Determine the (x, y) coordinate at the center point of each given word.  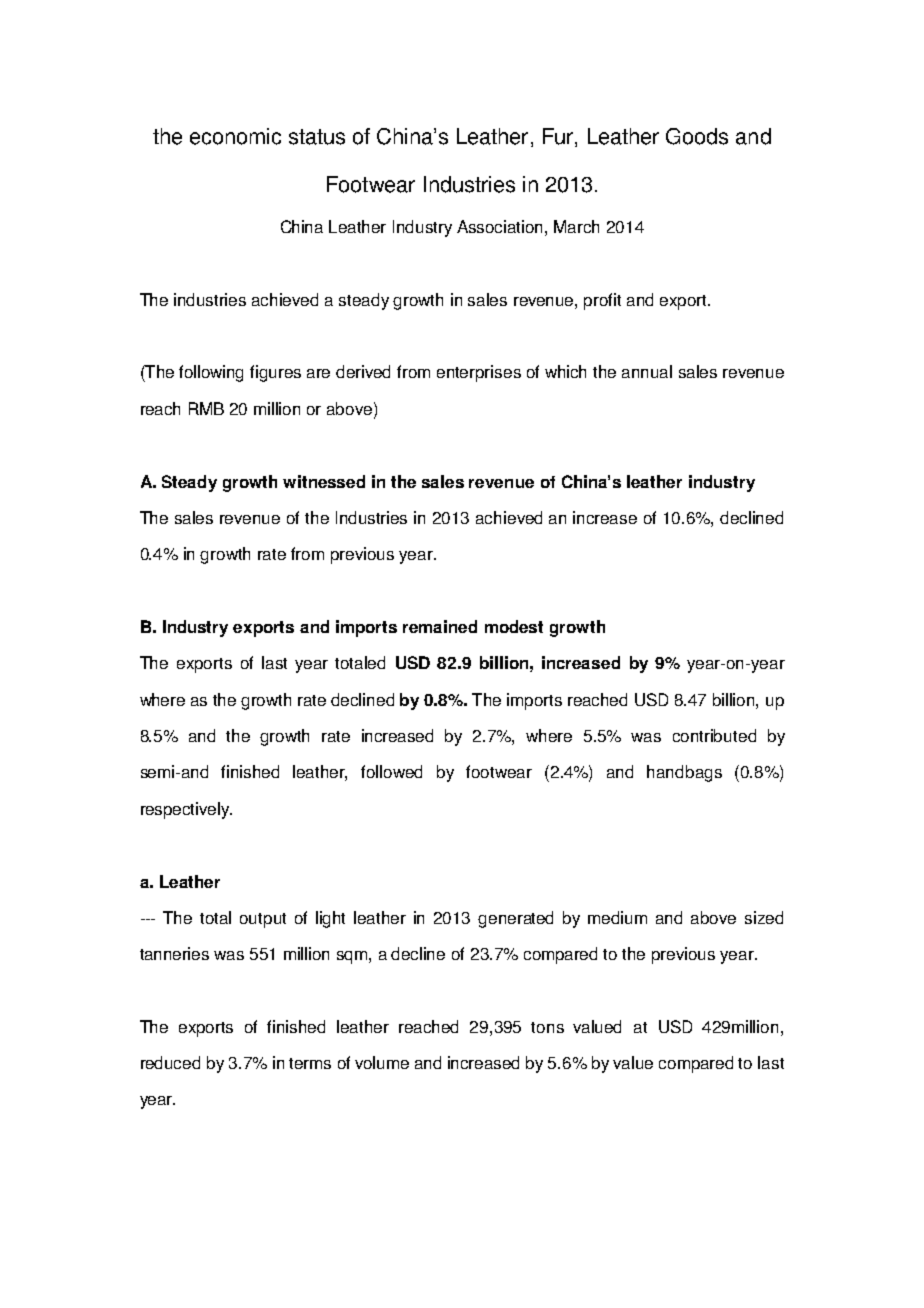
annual (647, 371)
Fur (559, 137)
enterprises (479, 373)
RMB (206, 408)
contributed (714, 735)
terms (310, 1063)
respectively (186, 810)
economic (235, 136)
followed (391, 771)
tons (547, 1027)
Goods (697, 136)
